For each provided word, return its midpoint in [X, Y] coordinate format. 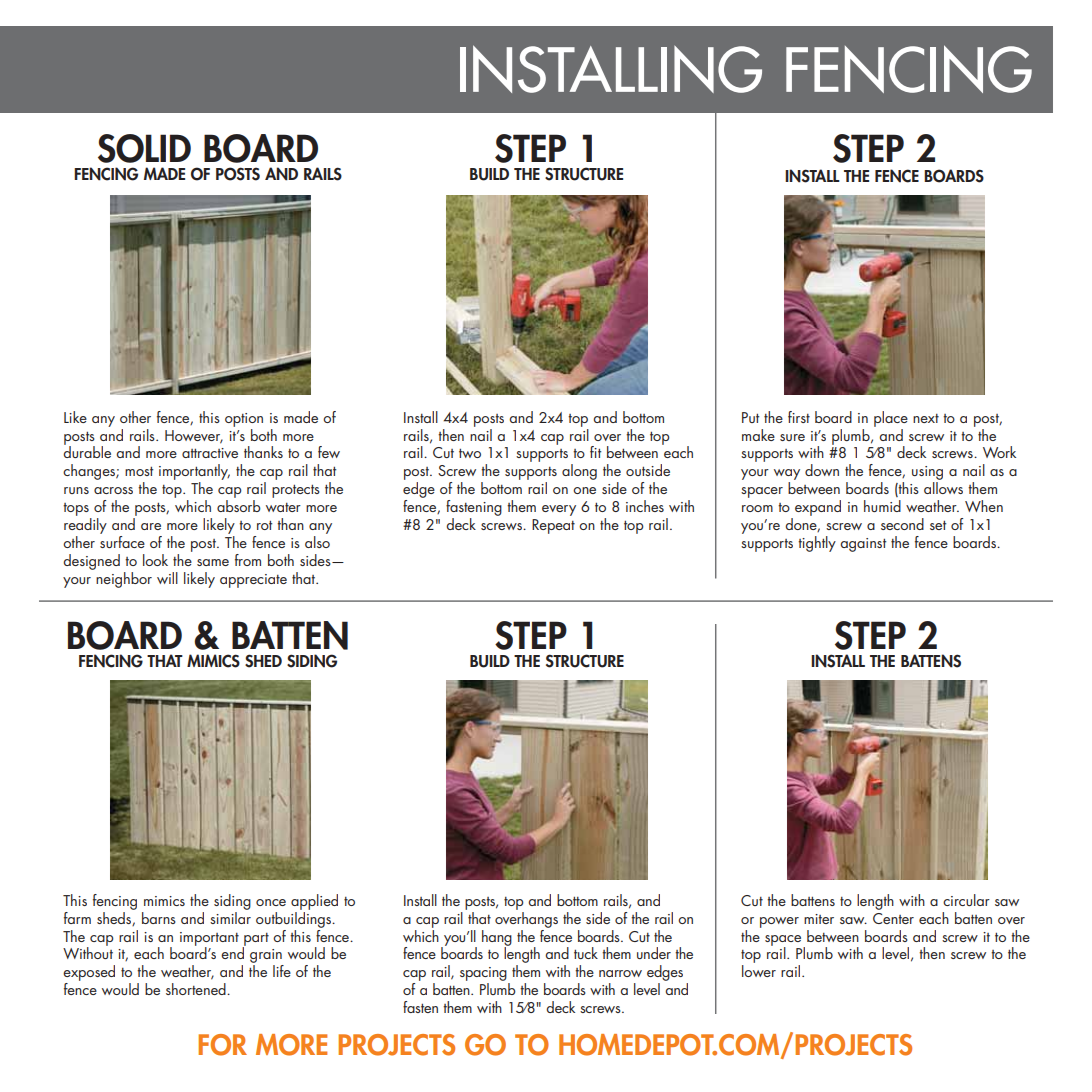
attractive [210, 453]
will [167, 578]
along [579, 472]
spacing [484, 975]
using [927, 474]
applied [314, 902]
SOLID [144, 148]
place [891, 419]
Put [750, 417]
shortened [197, 989]
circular [966, 900]
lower [759, 971]
